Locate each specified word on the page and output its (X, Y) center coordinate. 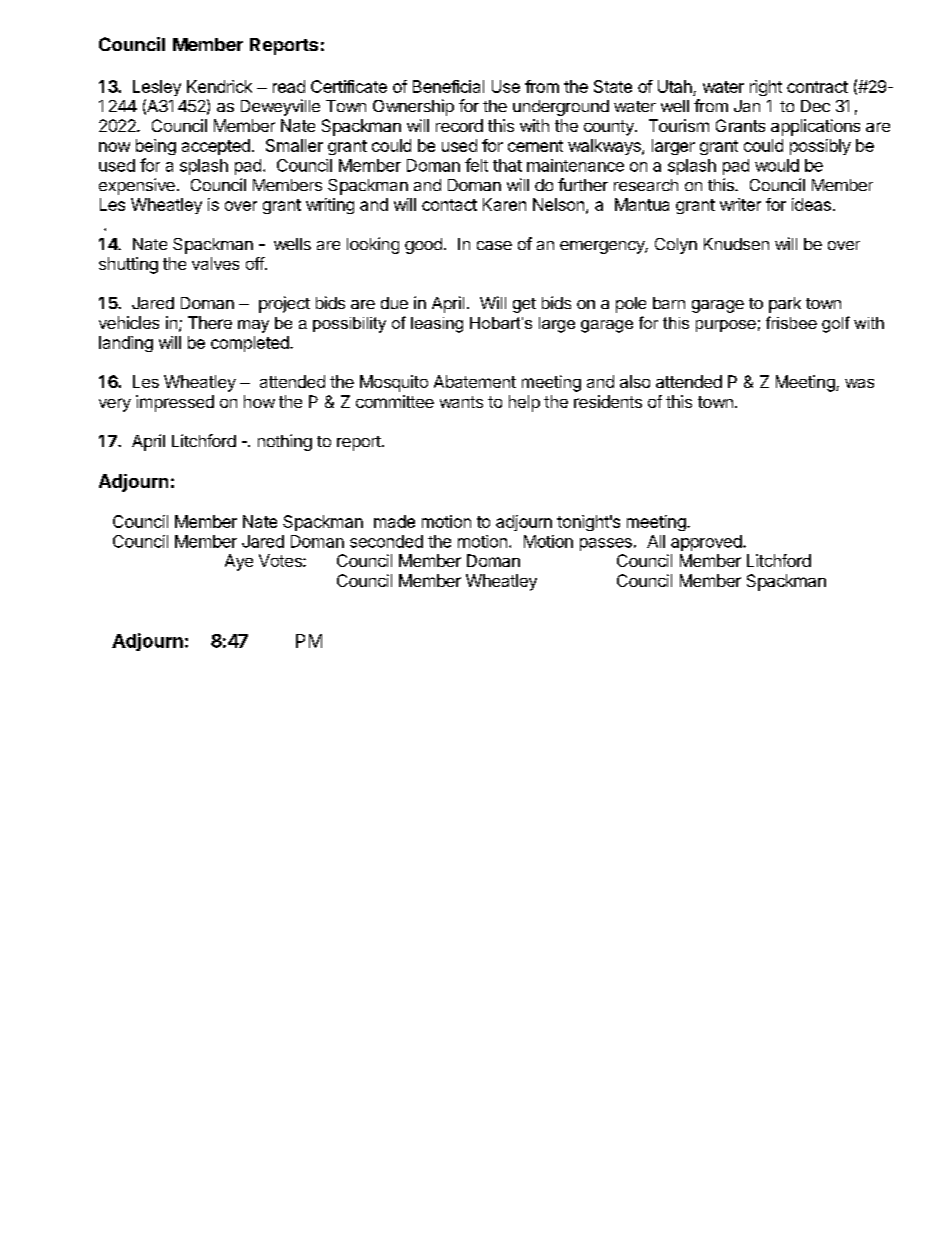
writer (740, 204)
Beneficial (448, 86)
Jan (747, 106)
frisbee (791, 322)
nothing (285, 442)
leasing (437, 325)
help (524, 403)
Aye (239, 562)
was (859, 383)
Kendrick (219, 86)
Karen (504, 204)
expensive (137, 186)
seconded (386, 541)
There (210, 322)
